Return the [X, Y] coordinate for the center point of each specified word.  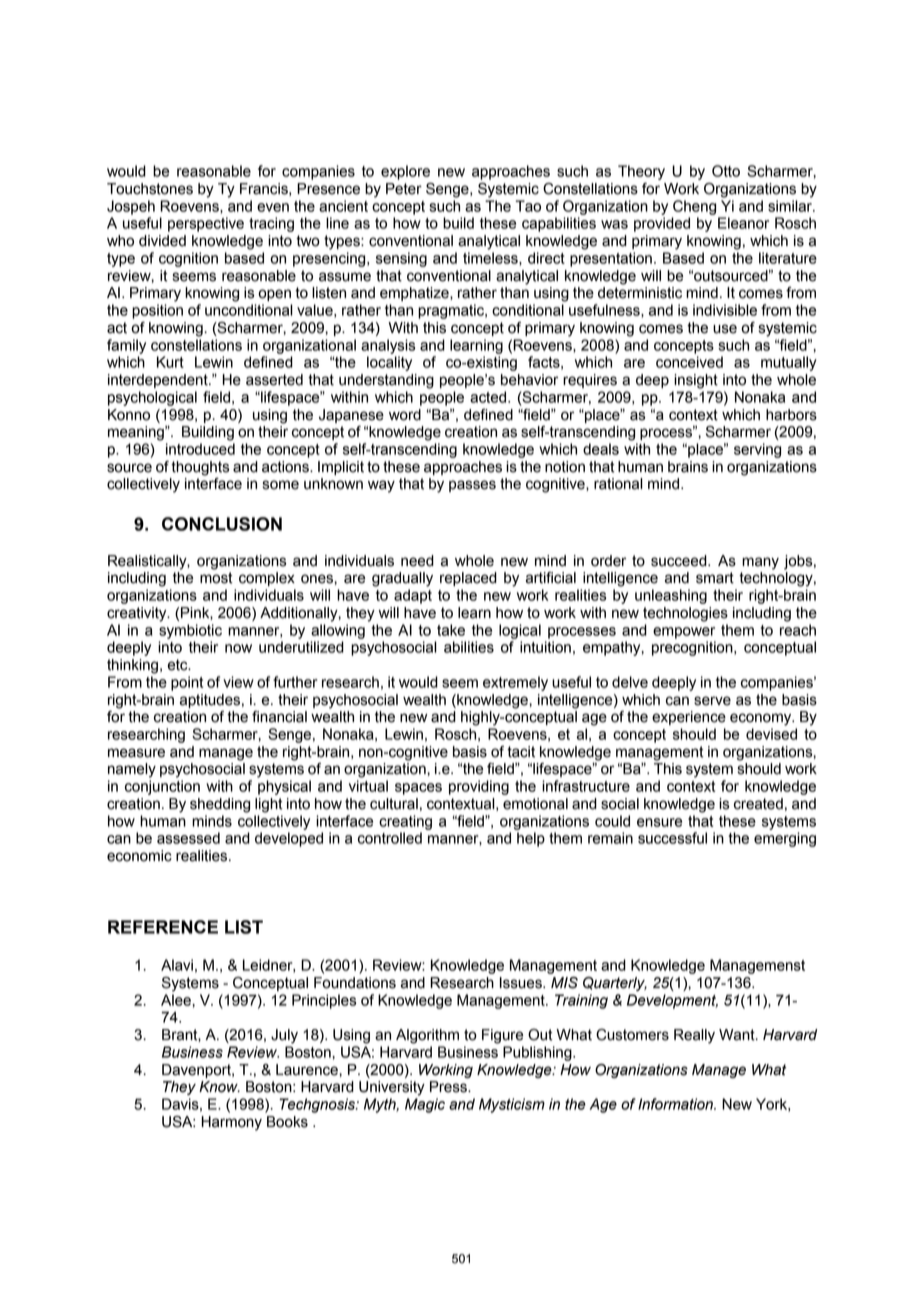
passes [472, 486]
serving [757, 450]
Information [676, 1104]
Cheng [694, 207]
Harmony [232, 1123]
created [758, 804]
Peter [404, 189]
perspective [206, 224]
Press [449, 1087]
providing [479, 787]
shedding [220, 805]
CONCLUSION [222, 524]
